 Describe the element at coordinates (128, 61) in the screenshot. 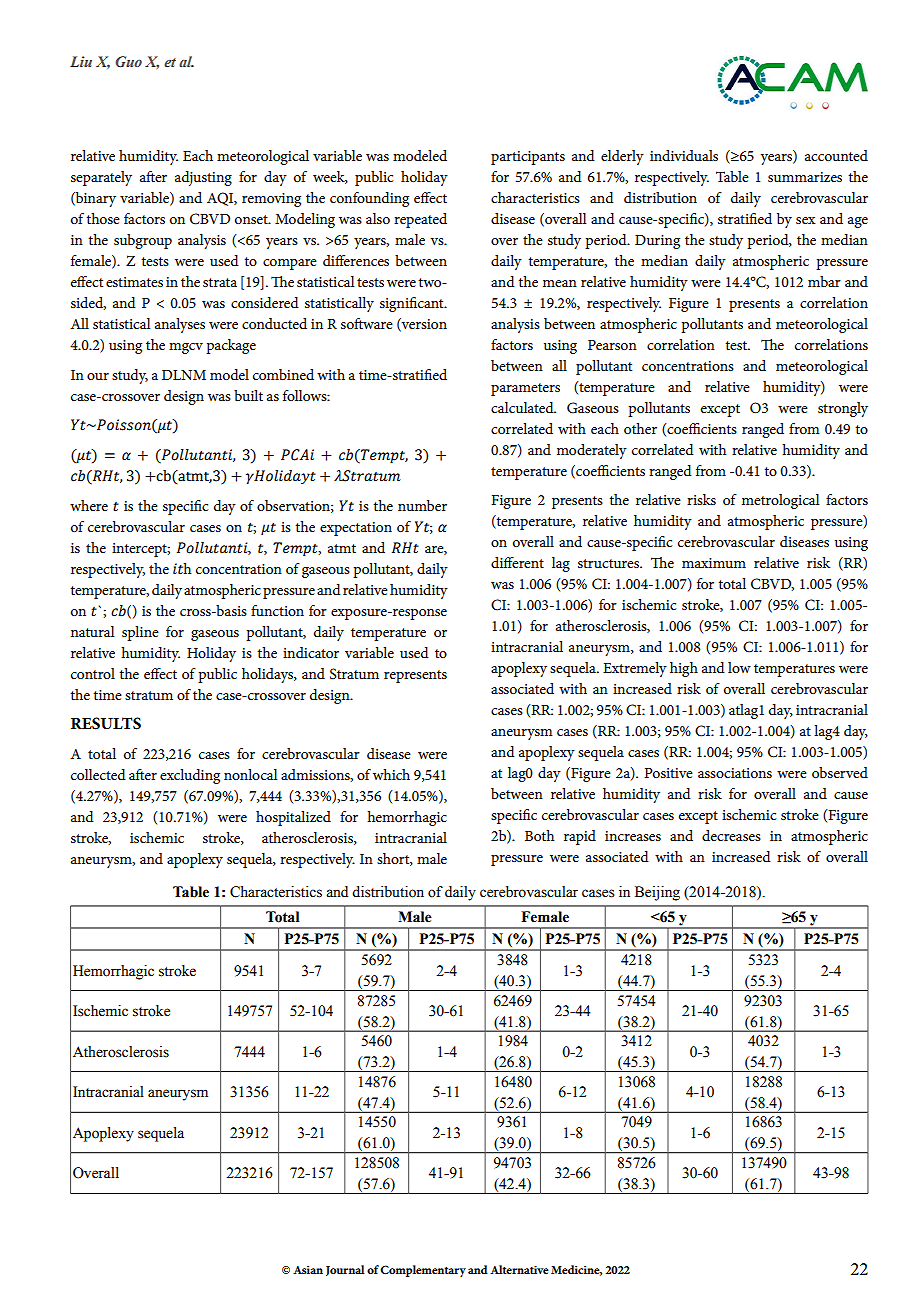

I see `Guo` at that location.
